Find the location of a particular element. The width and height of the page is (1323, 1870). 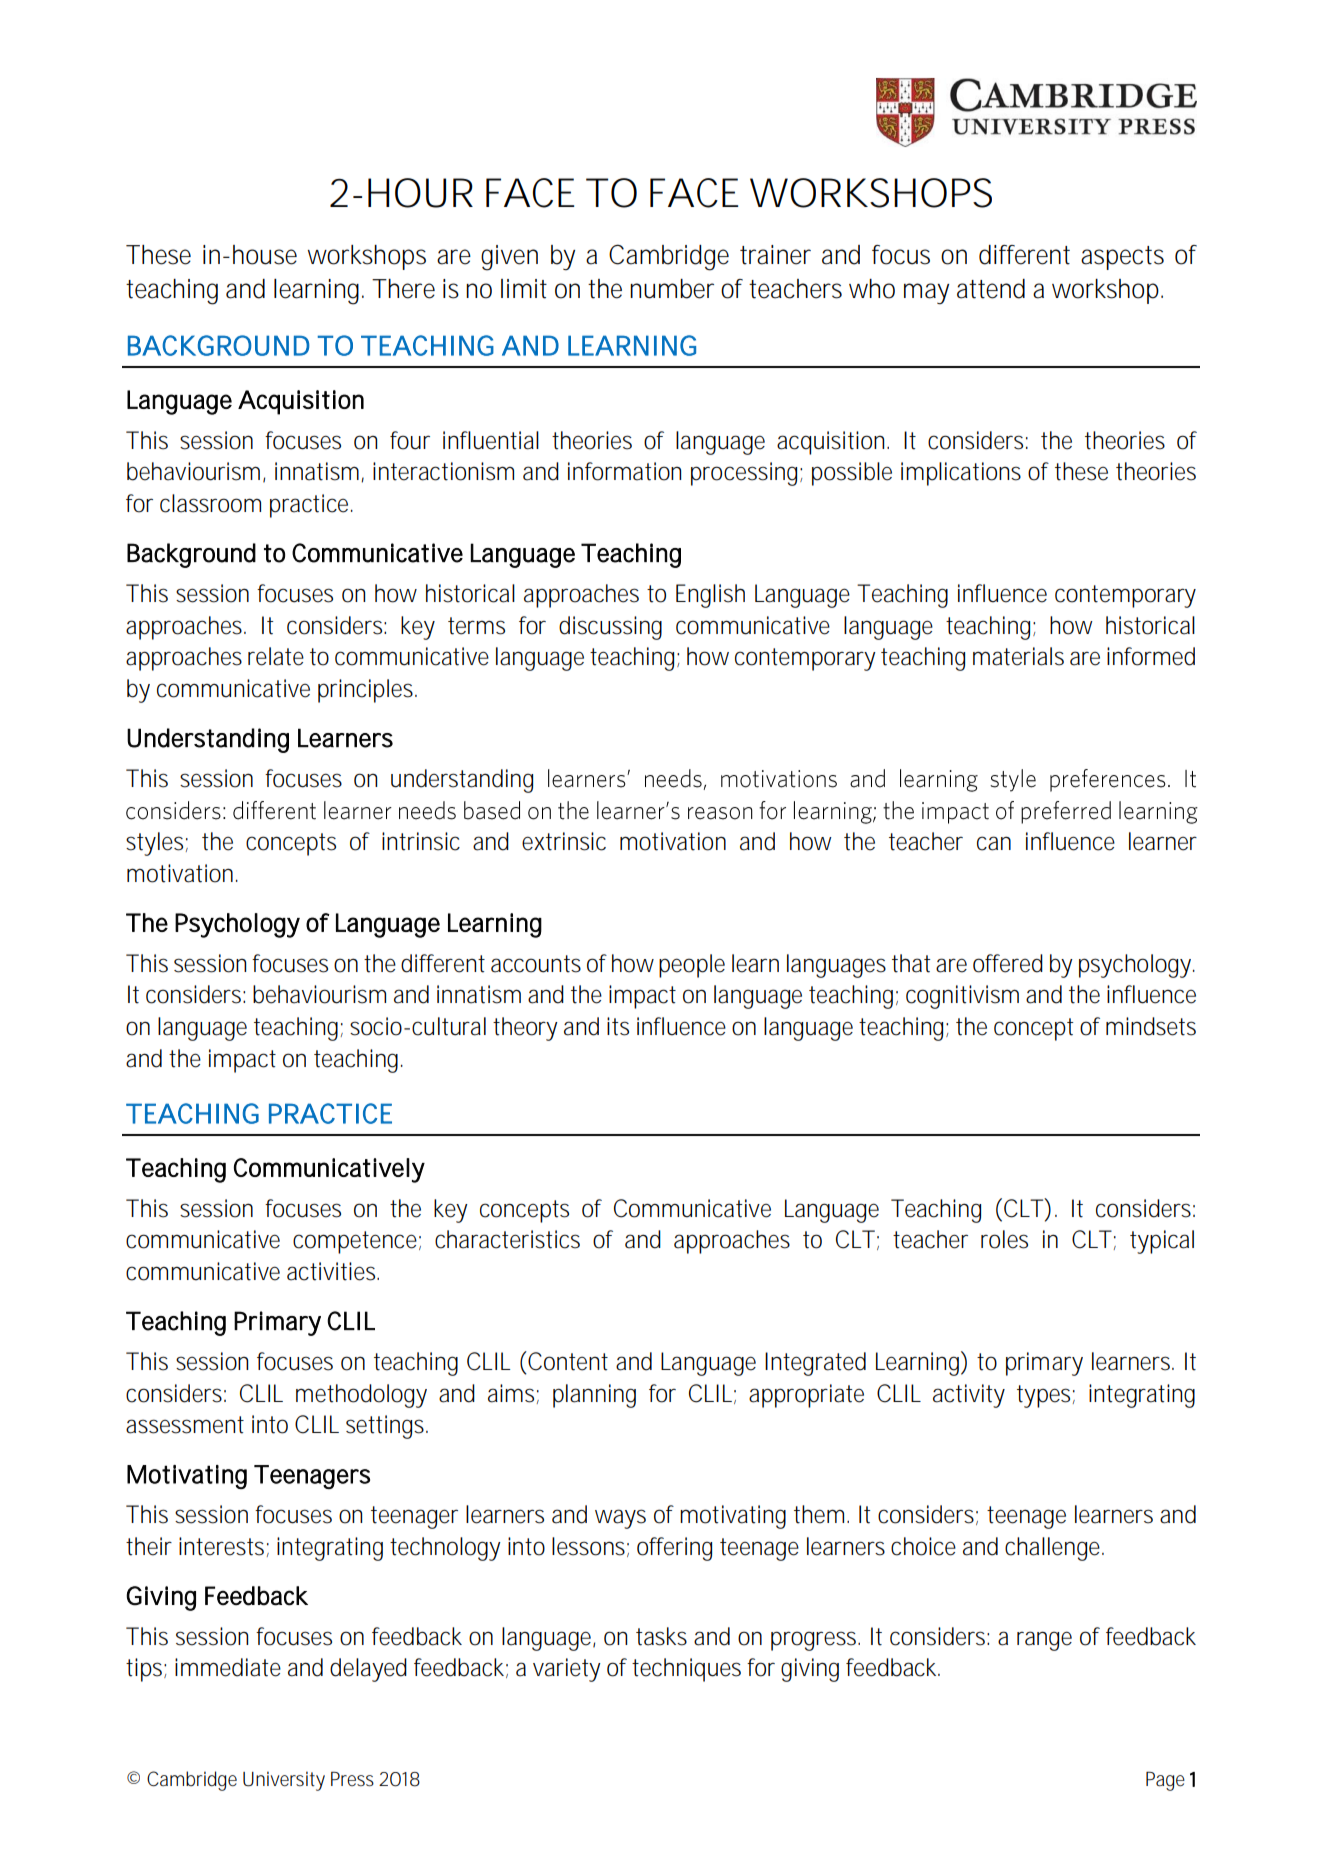

that is located at coordinates (911, 963).
